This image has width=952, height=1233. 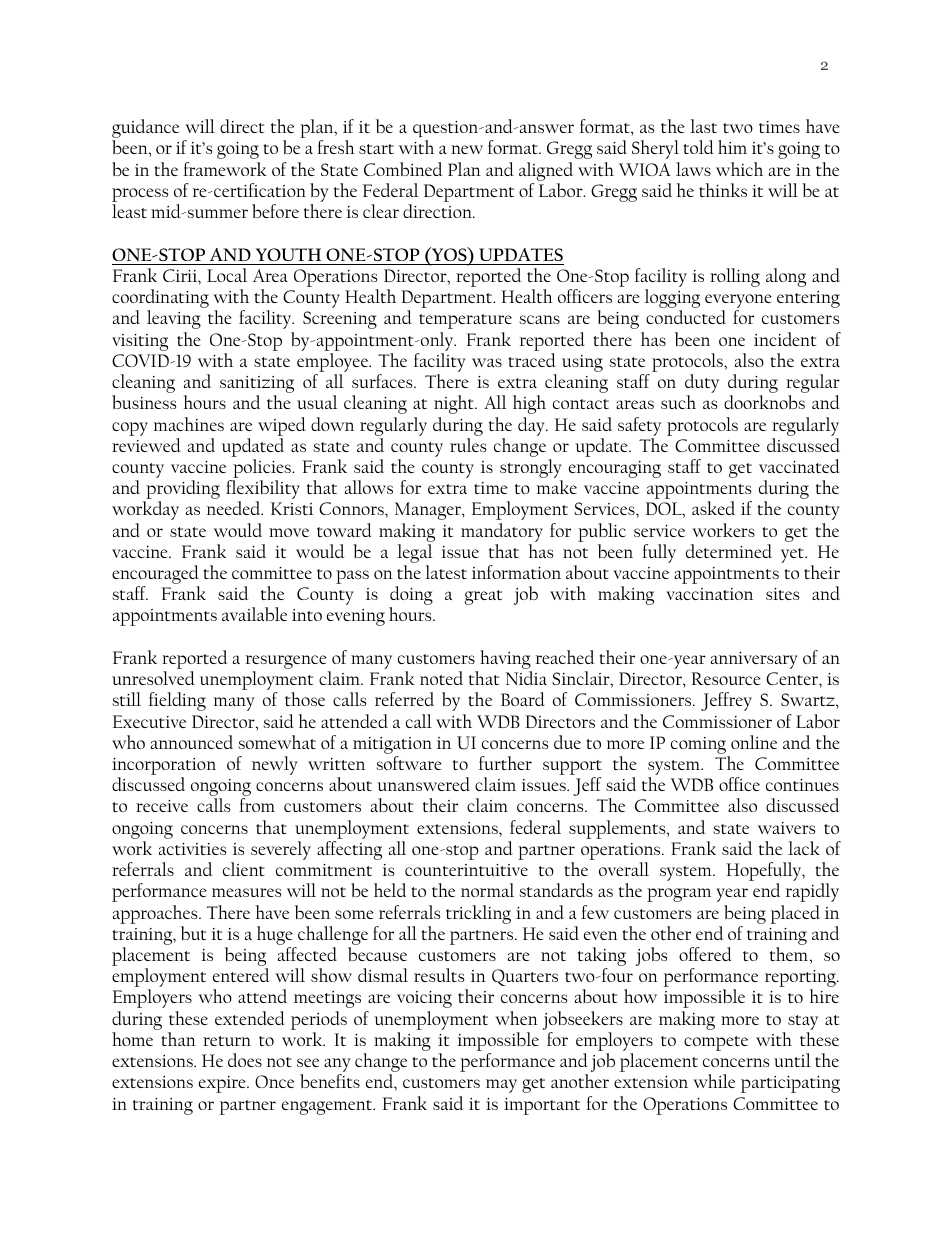 What do you see at coordinates (192, 742) in the image?
I see `announced` at bounding box center [192, 742].
